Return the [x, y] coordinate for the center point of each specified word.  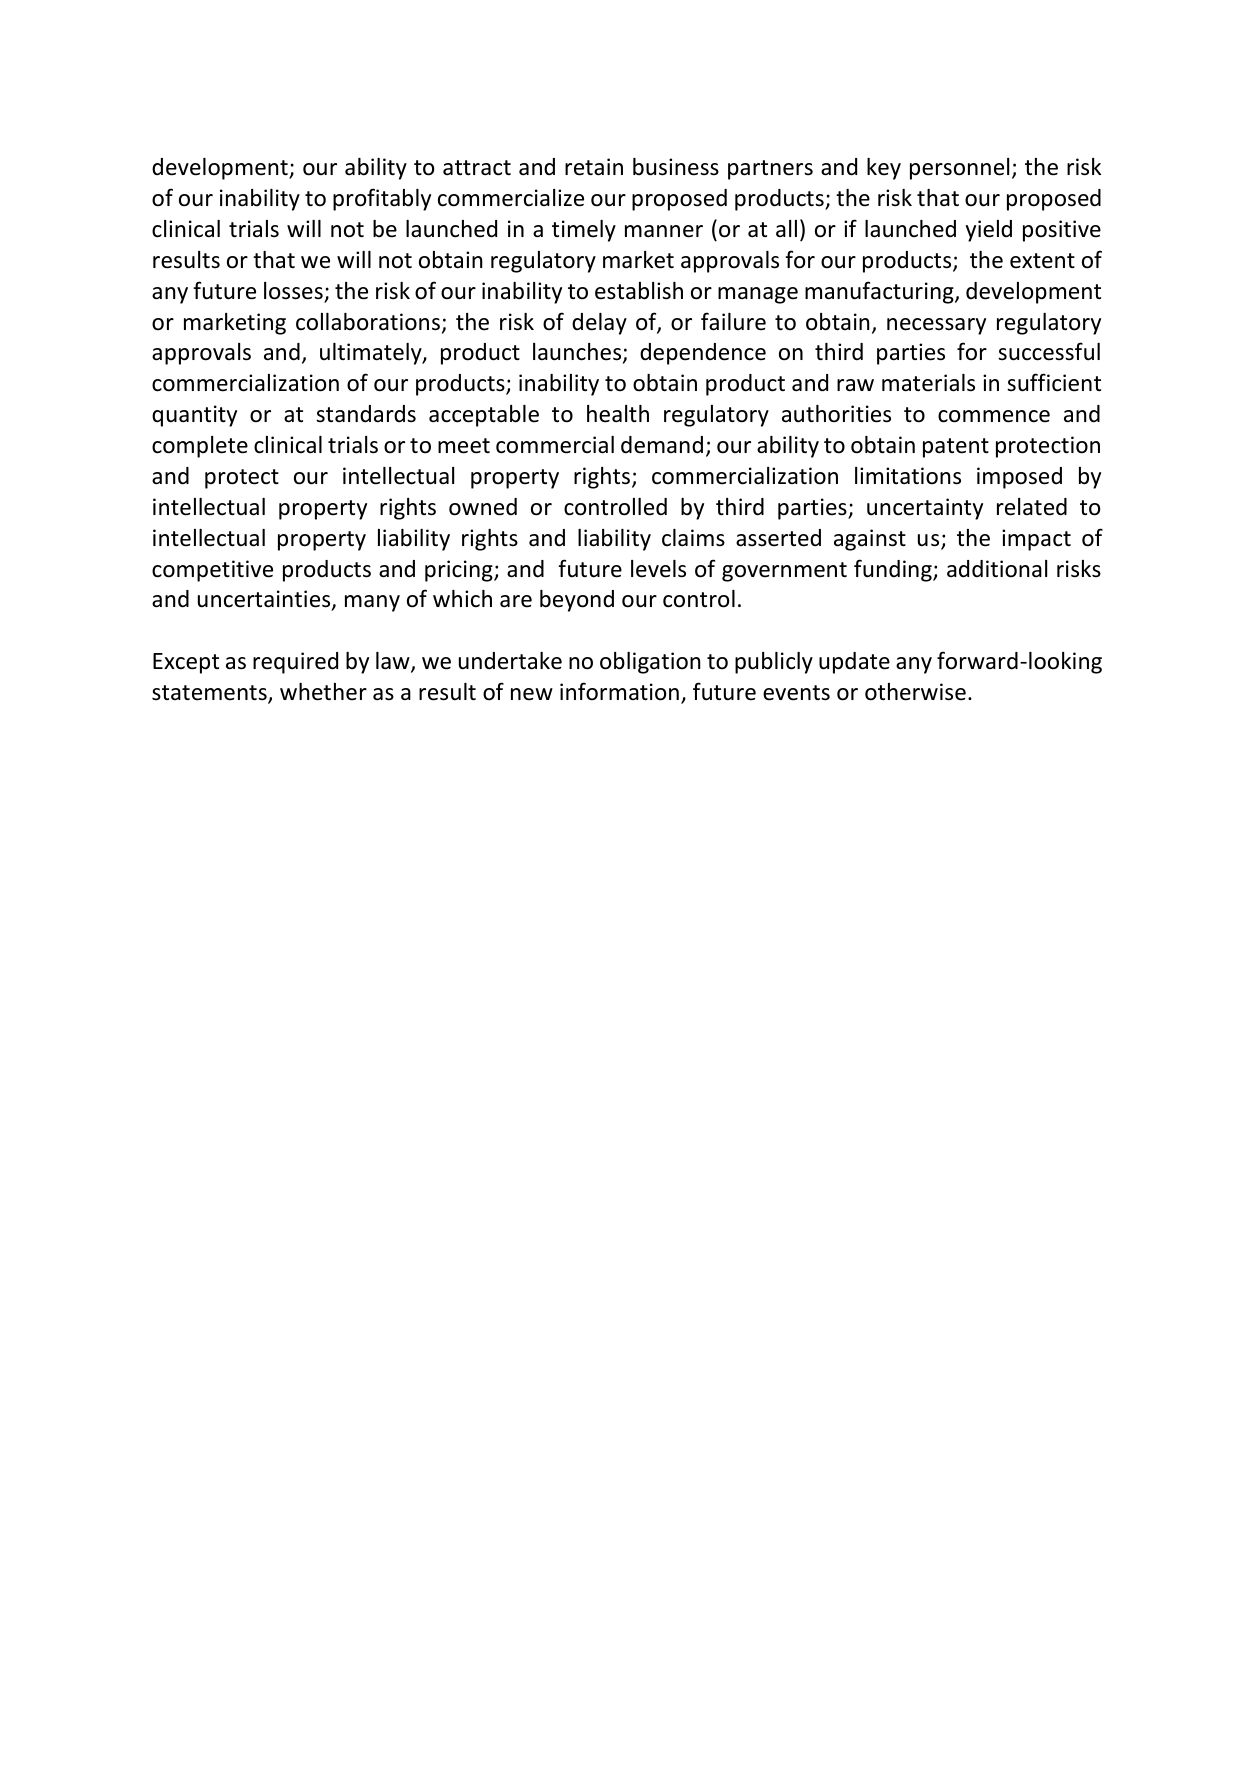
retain [594, 167]
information [619, 691]
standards [366, 414]
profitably [382, 199]
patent [956, 448]
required [295, 663]
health [618, 414]
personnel [959, 169]
